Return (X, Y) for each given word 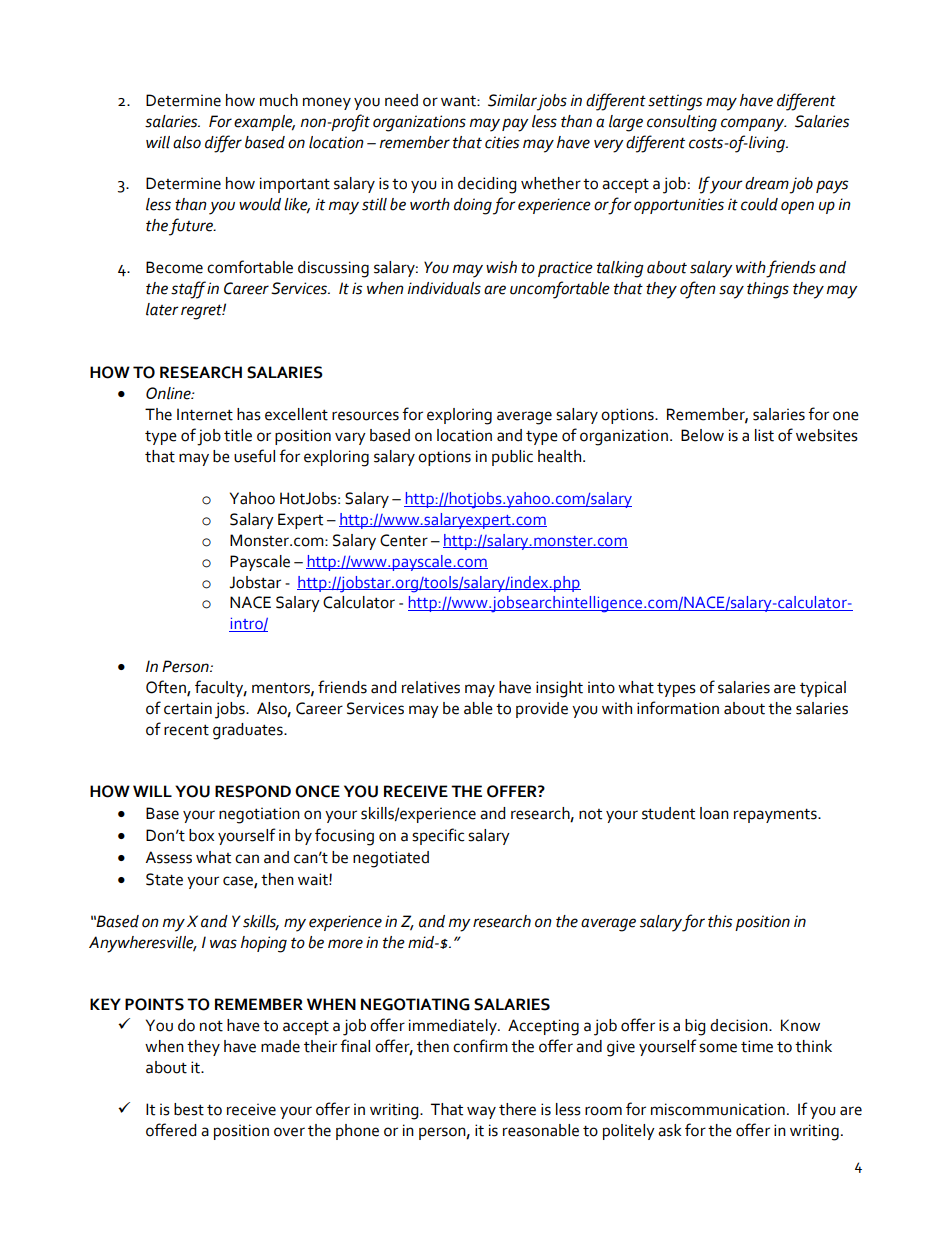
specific (438, 836)
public (512, 458)
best (189, 1109)
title (238, 435)
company (753, 125)
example (264, 123)
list (764, 435)
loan (714, 813)
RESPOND (253, 791)
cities (502, 142)
